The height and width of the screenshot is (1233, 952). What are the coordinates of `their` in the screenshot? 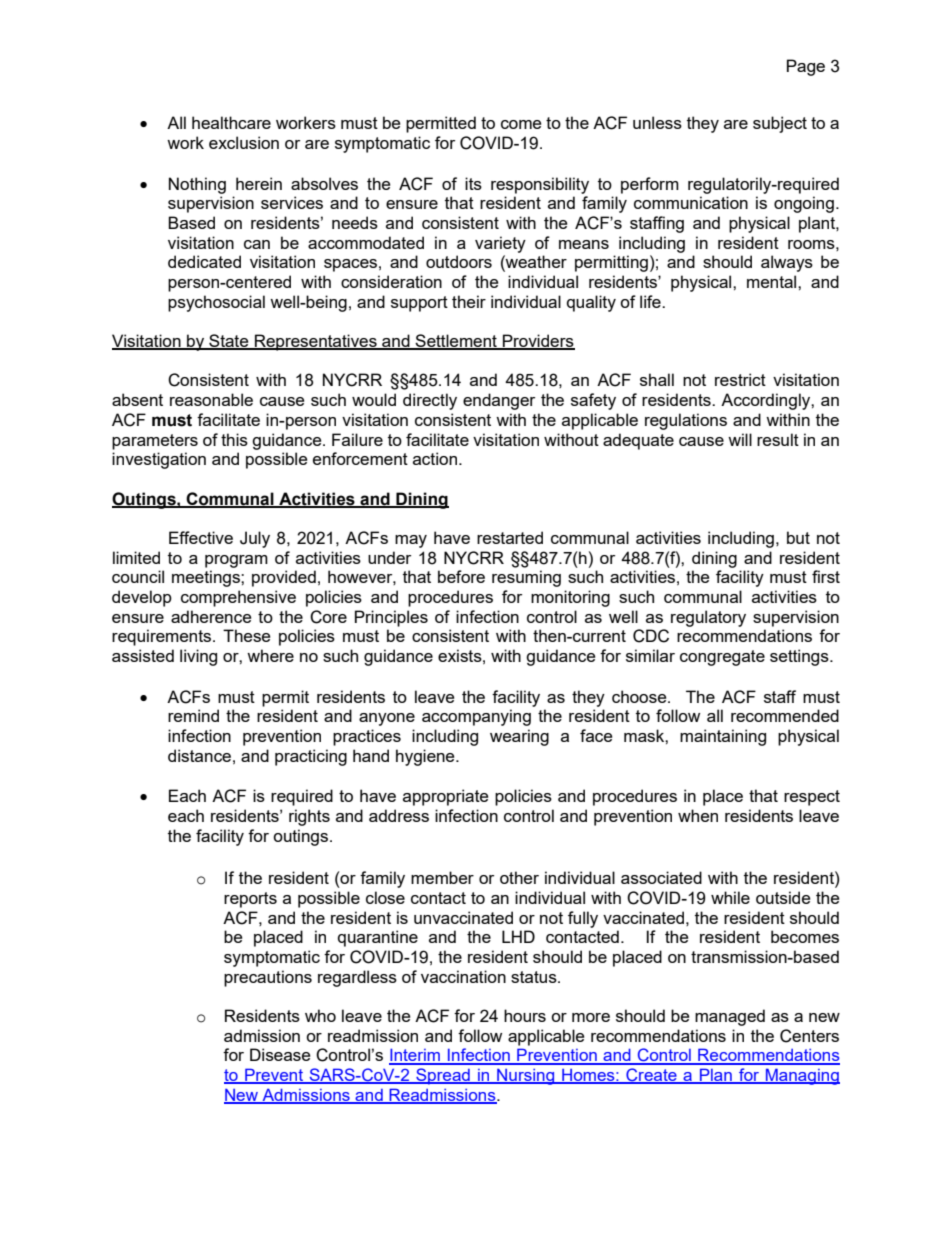 It's located at (469, 301).
